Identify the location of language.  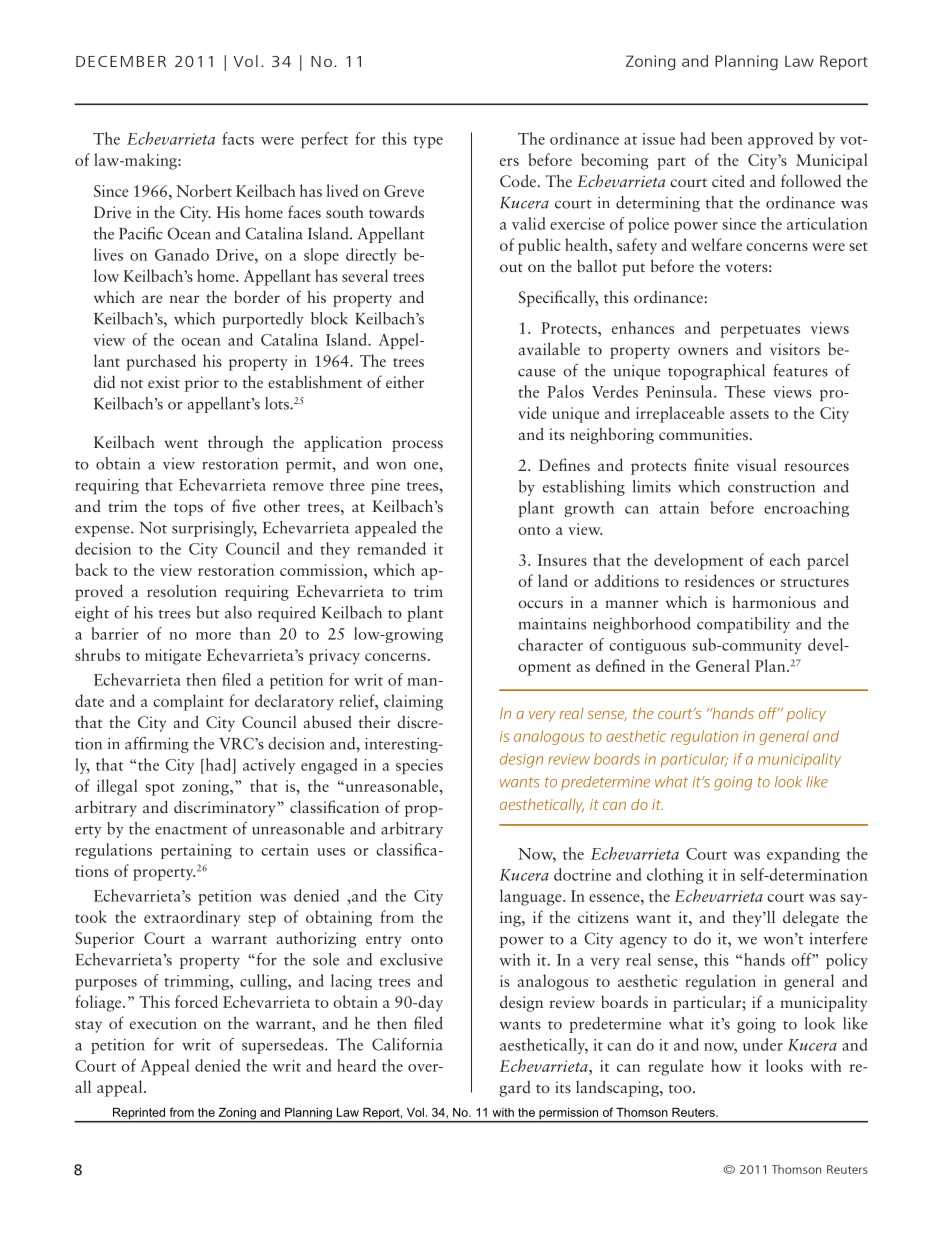
(532, 897).
